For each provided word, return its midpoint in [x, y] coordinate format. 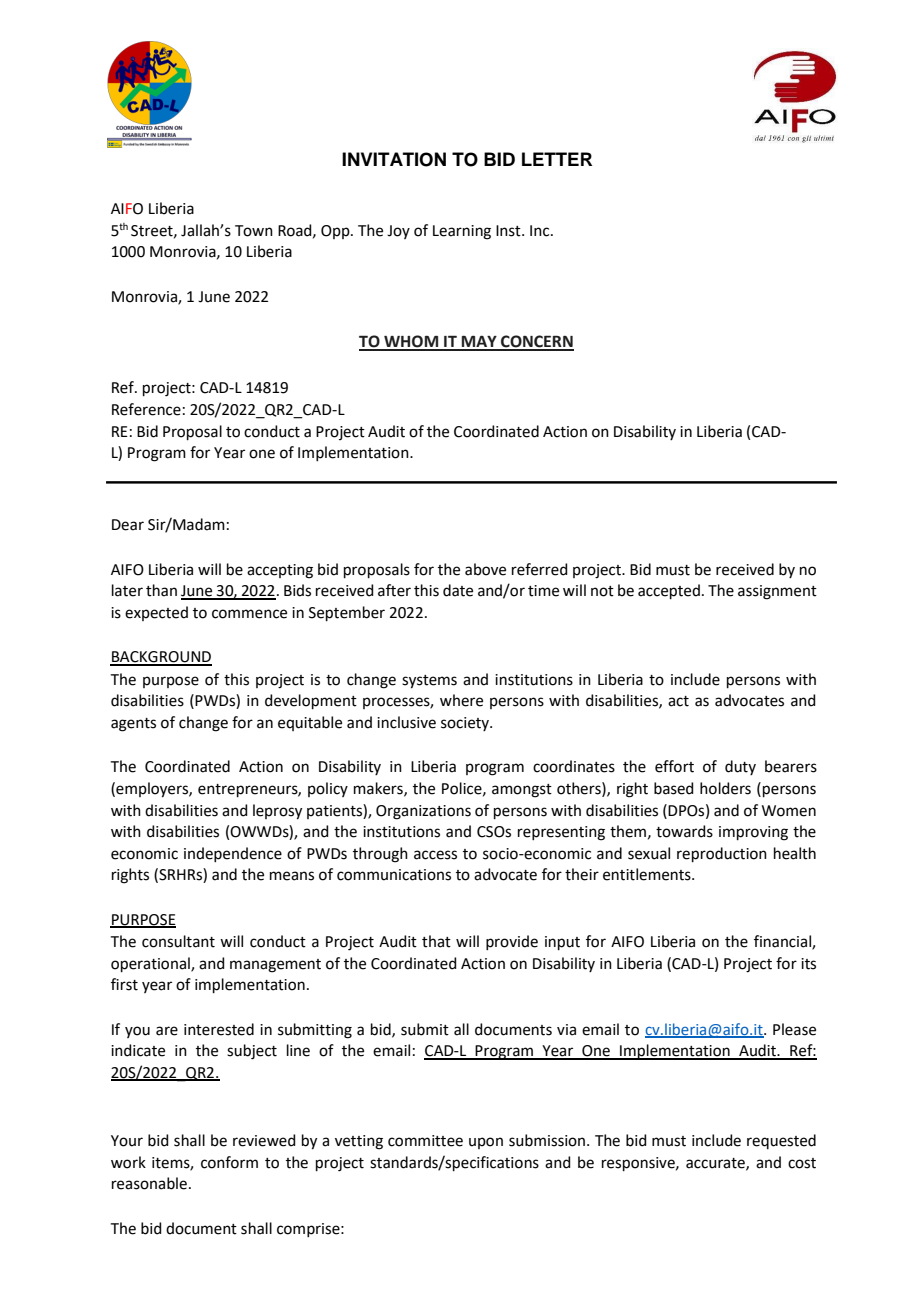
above [485, 569]
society [466, 724]
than [161, 590]
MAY [479, 342]
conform [229, 1162]
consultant [178, 941]
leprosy [277, 812]
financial [783, 942]
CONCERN [536, 342]
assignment [777, 592]
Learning [462, 232]
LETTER [557, 159]
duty [740, 767]
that [436, 941]
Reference [146, 409]
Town [254, 231]
